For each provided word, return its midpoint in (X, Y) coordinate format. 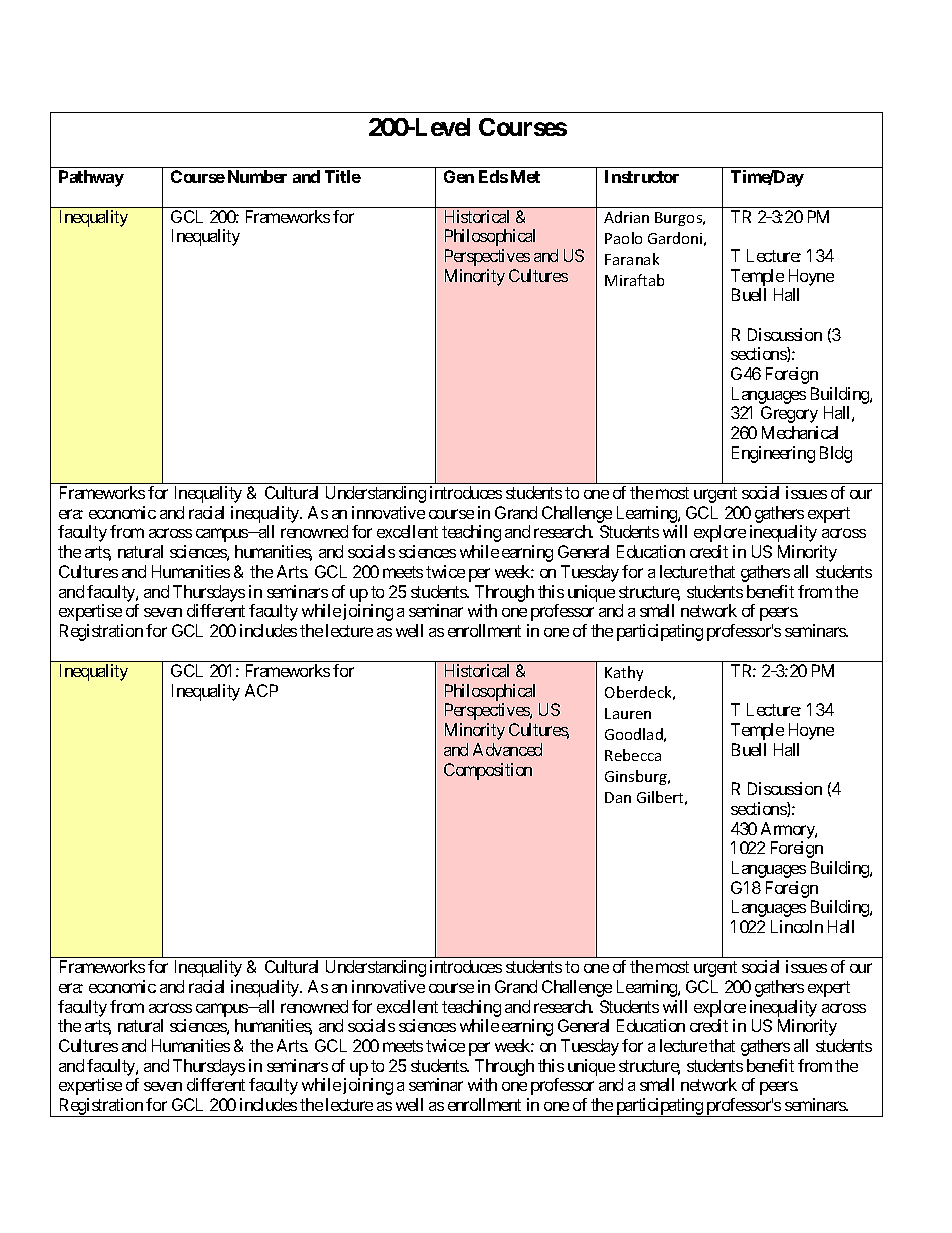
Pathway (91, 178)
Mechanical (800, 432)
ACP (261, 690)
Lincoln (797, 926)
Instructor (642, 176)
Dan (618, 797)
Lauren (628, 713)
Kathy (624, 673)
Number (257, 176)
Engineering (773, 454)
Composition (488, 771)
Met (525, 176)
